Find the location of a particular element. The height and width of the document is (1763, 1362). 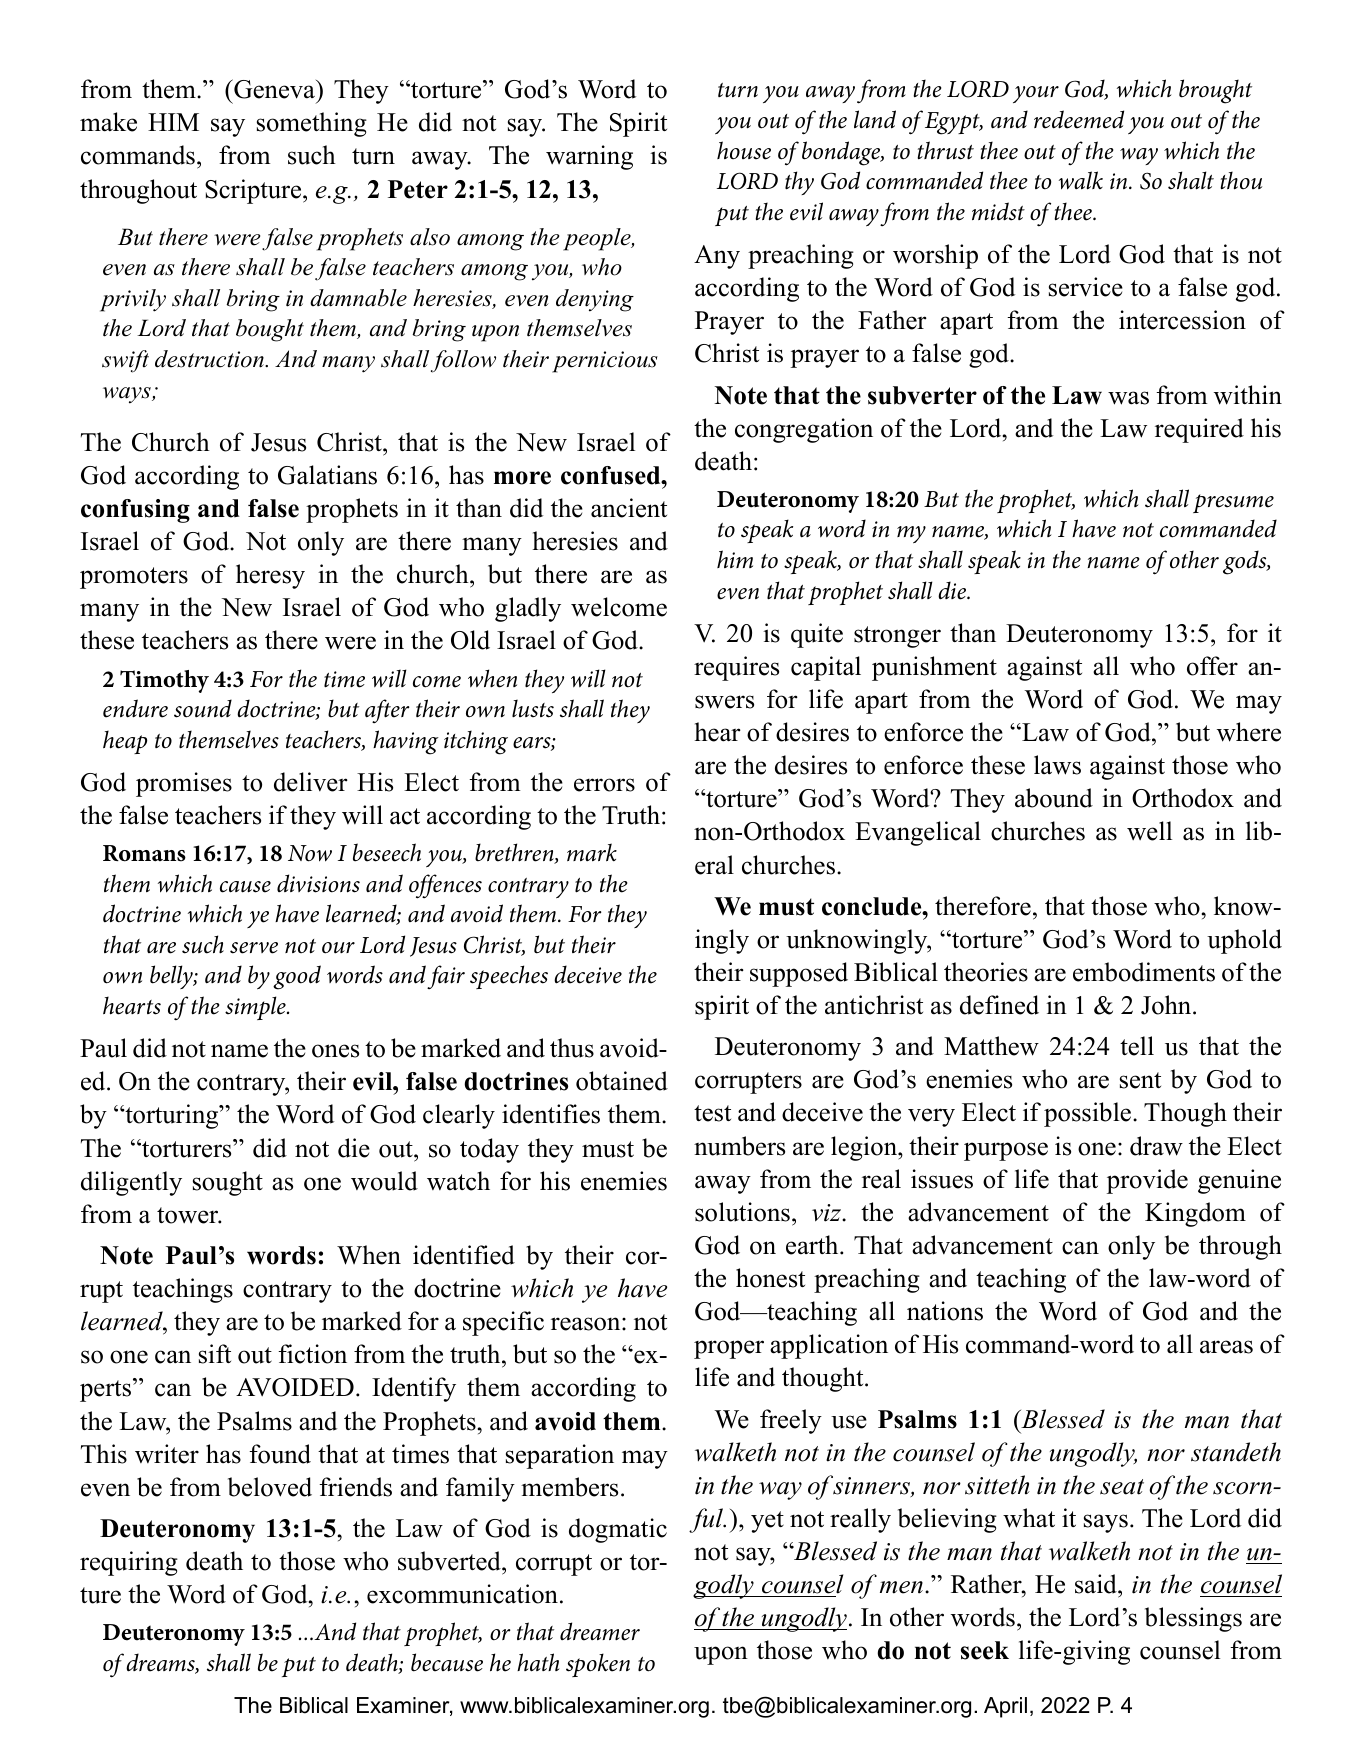

supposed is located at coordinates (799, 974).
